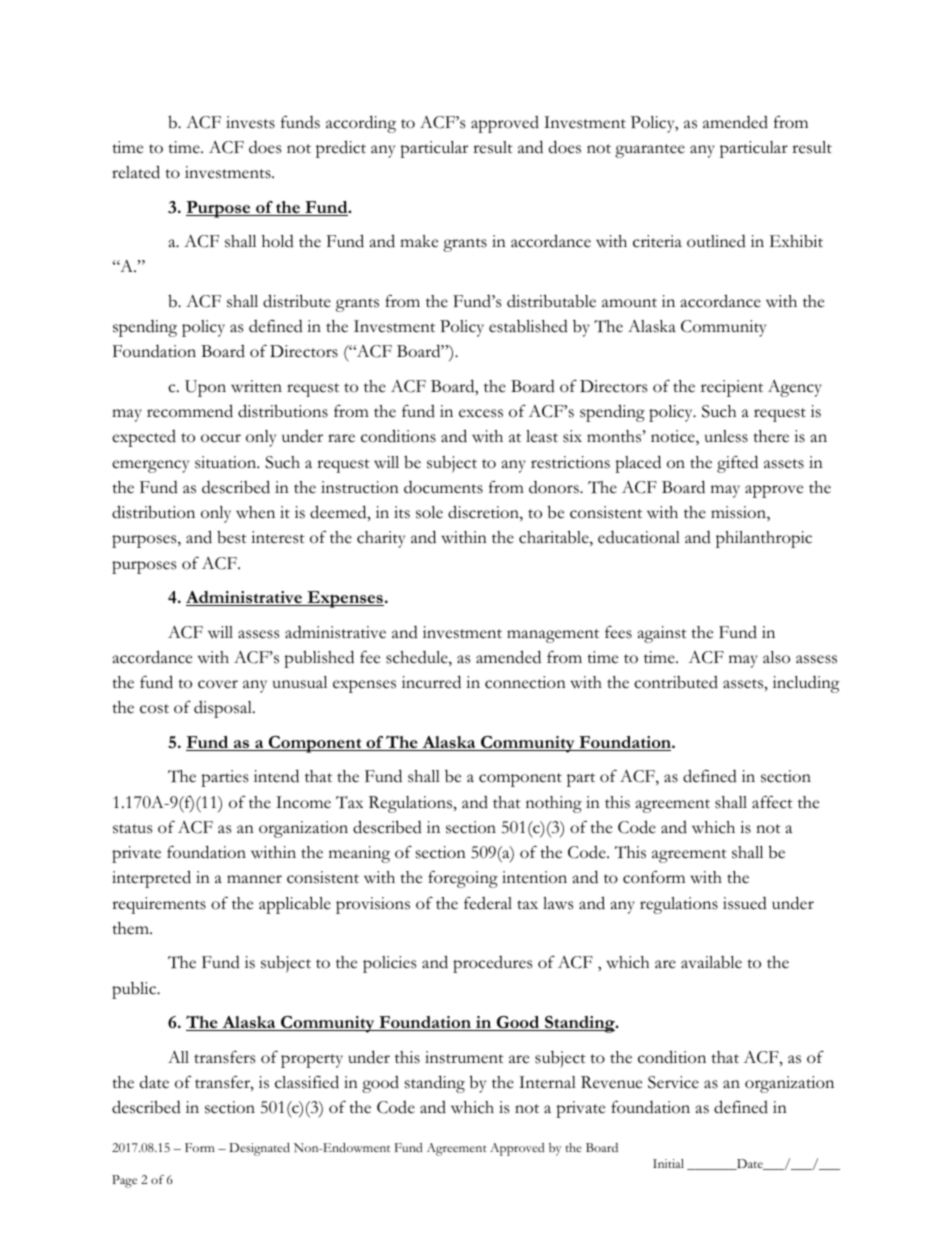  What do you see at coordinates (361, 124) in the page?
I see `according` at bounding box center [361, 124].
